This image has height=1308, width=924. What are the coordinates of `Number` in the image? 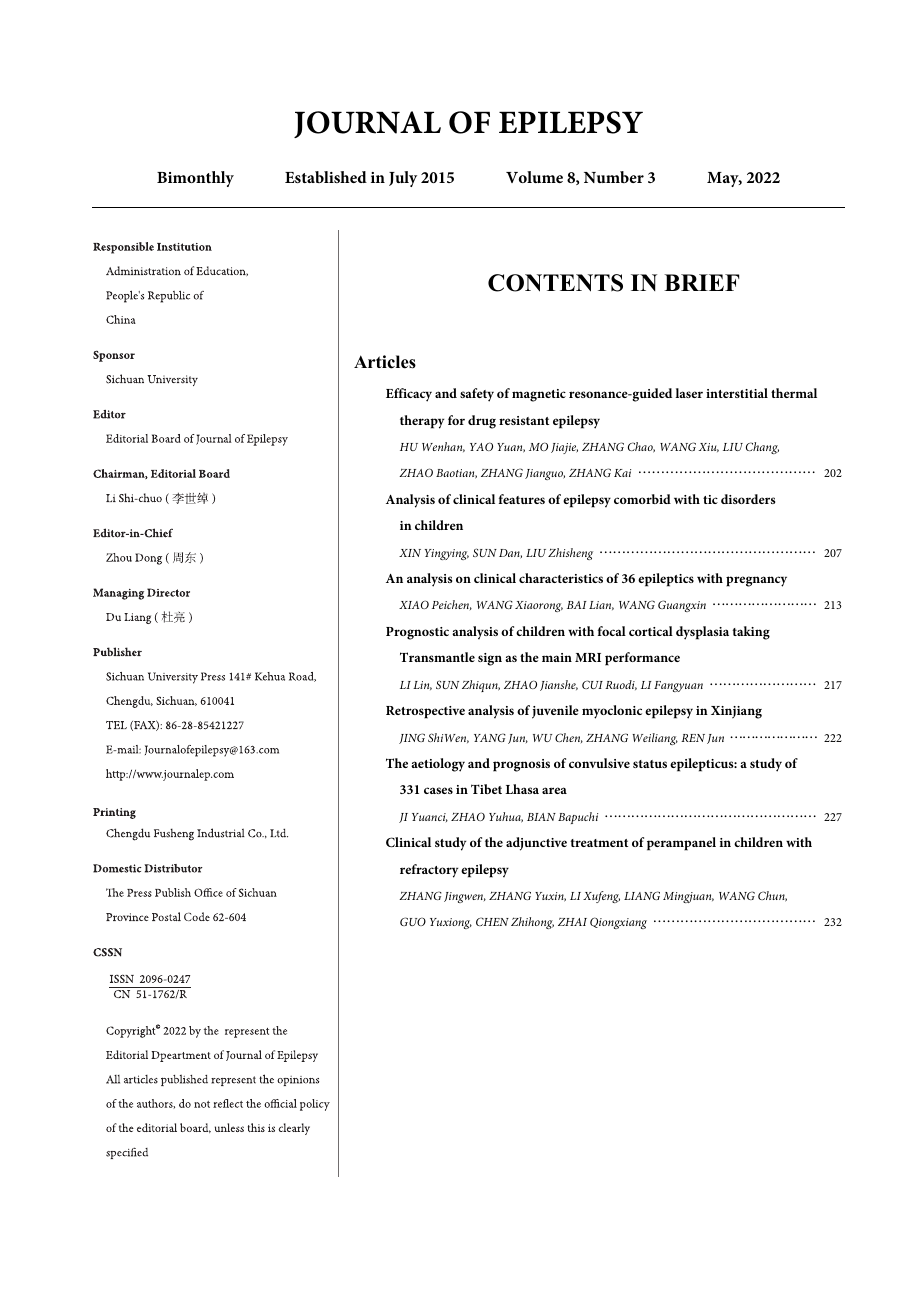 It's located at (614, 177).
